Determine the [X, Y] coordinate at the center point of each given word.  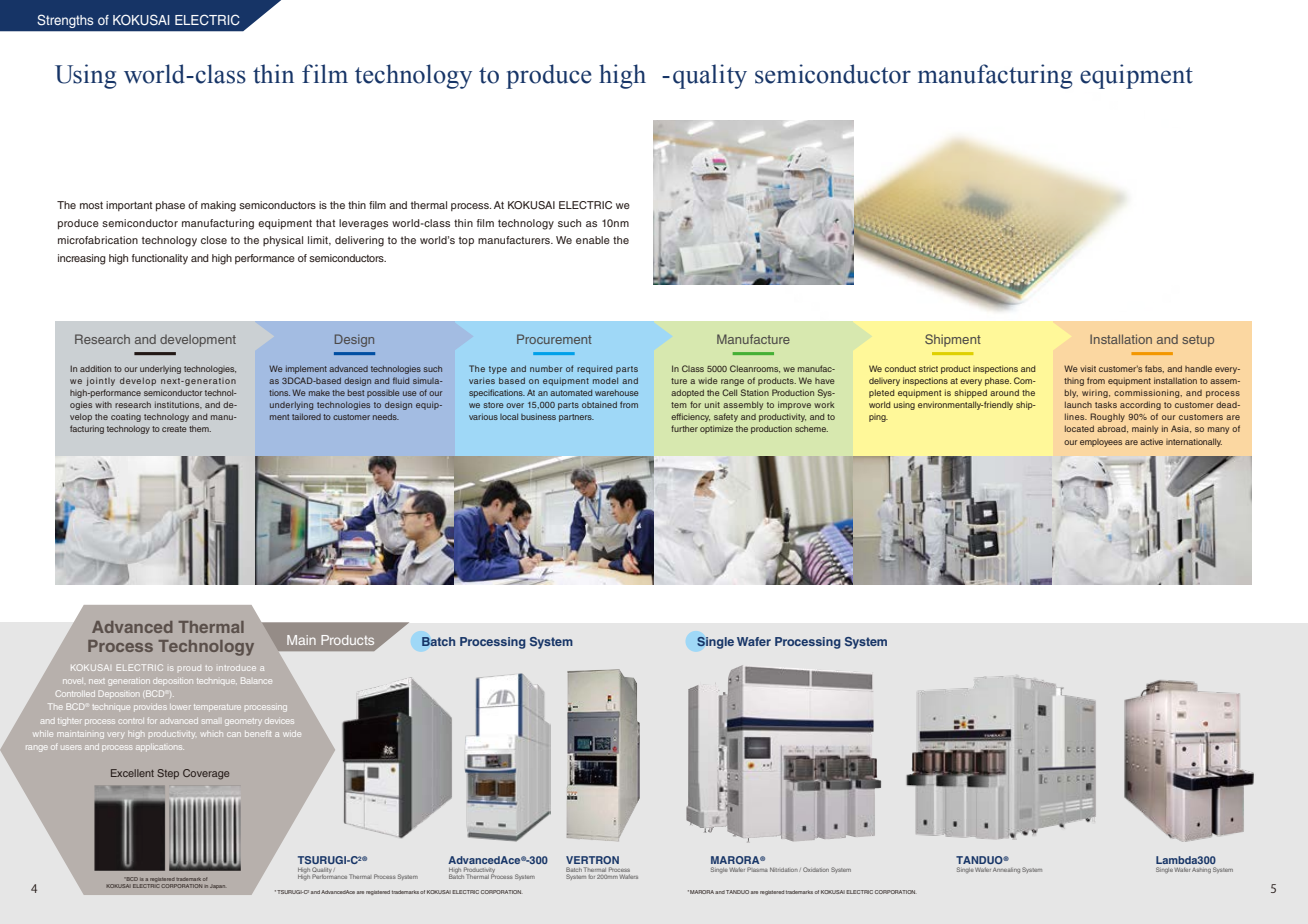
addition [95, 368]
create [174, 429]
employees [1101, 443]
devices [279, 721]
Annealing [1006, 871]
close [214, 240]
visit [1088, 368]
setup [1198, 341]
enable [593, 240]
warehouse [617, 392]
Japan [217, 887]
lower [180, 707]
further [684, 428]
